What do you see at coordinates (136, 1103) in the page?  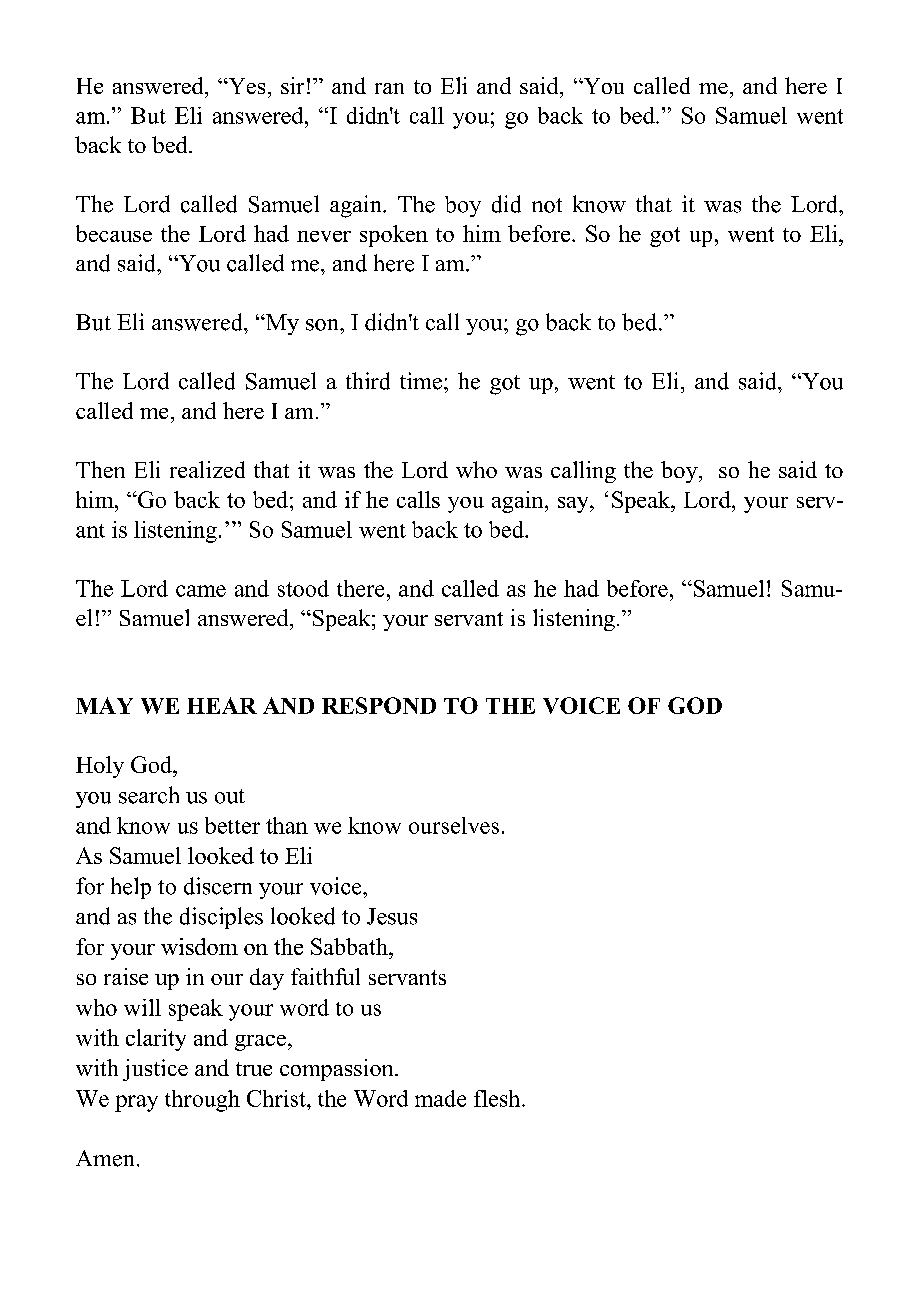 I see `pray` at bounding box center [136, 1103].
